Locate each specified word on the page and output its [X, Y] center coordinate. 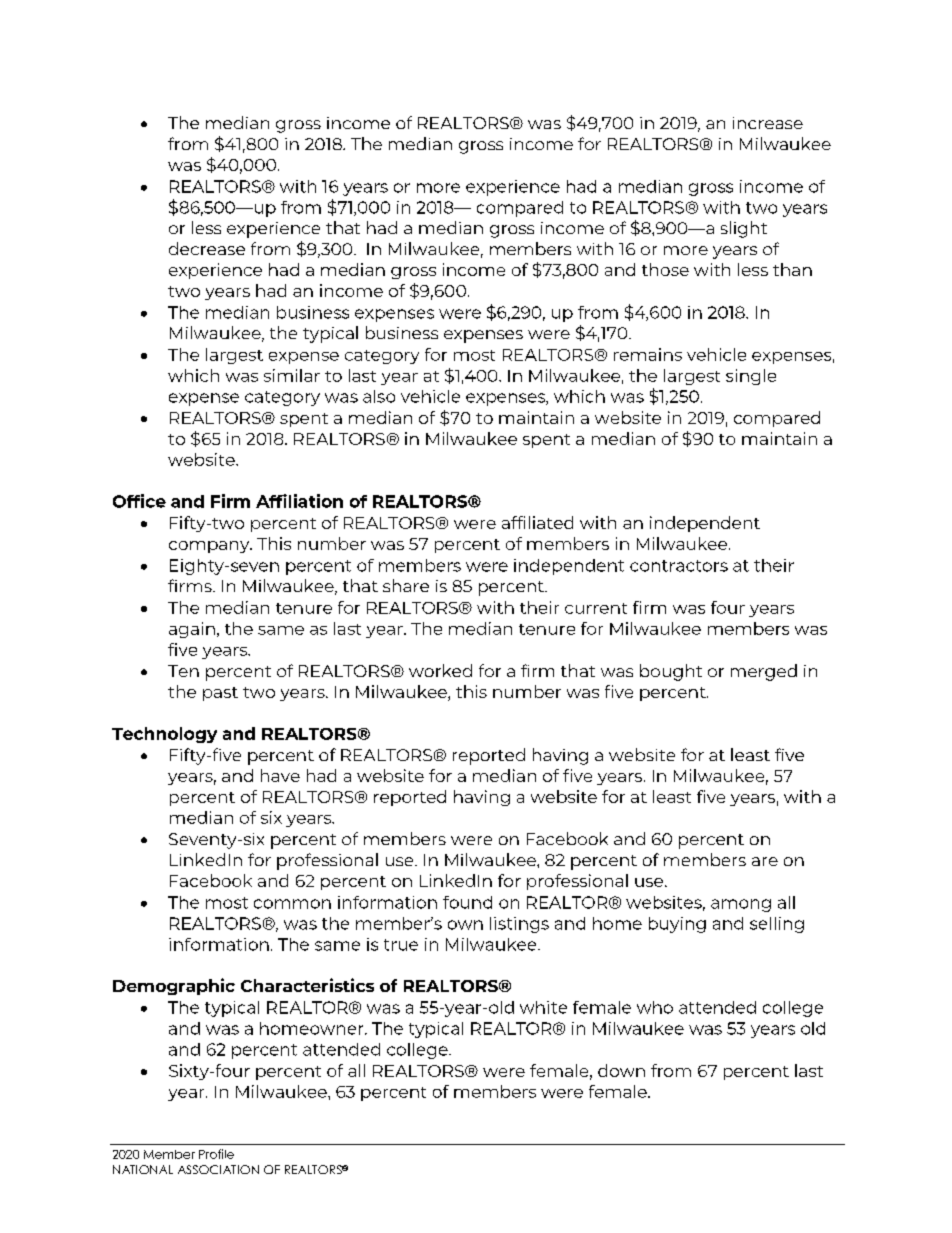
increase [768, 123]
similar [292, 375]
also [379, 396]
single [751, 377]
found [467, 902]
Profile [216, 1154]
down [621, 1070]
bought [671, 672]
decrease [207, 248]
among [741, 905]
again [192, 630]
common [292, 904]
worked [440, 670]
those [665, 269]
